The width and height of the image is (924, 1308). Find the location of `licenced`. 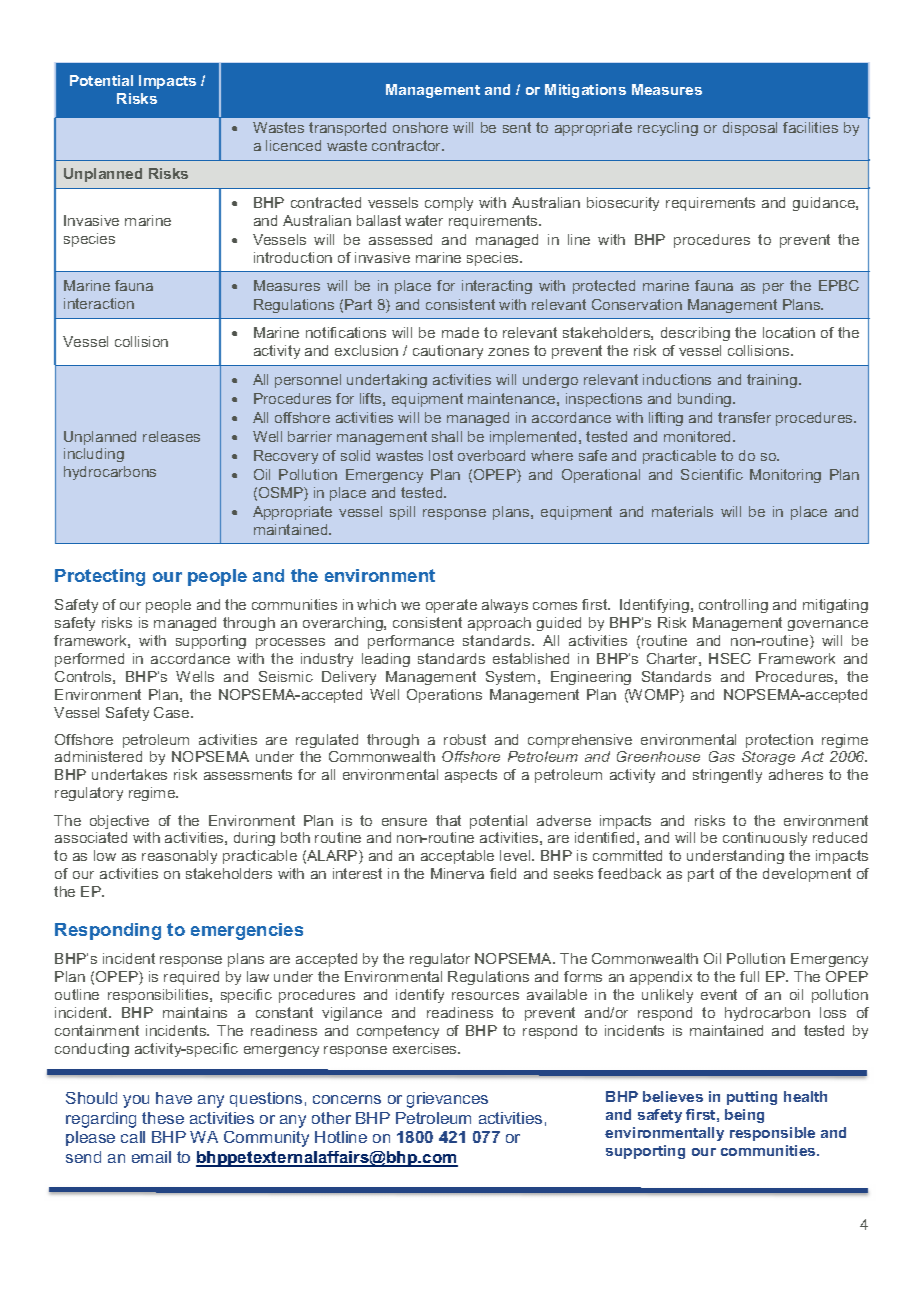

licenced is located at coordinates (293, 145).
